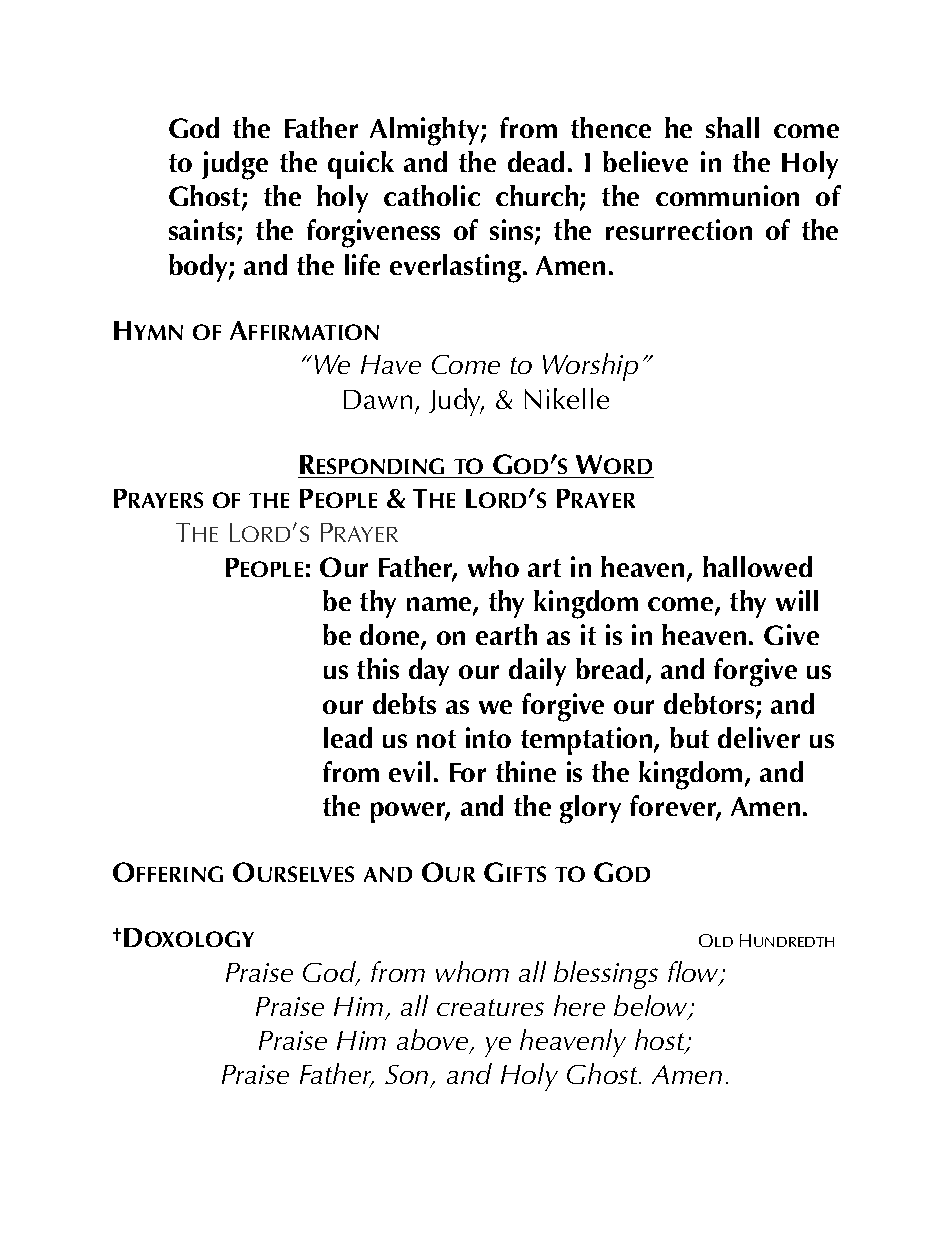 The image size is (952, 1233). What do you see at coordinates (235, 165) in the image?
I see `judge` at bounding box center [235, 165].
